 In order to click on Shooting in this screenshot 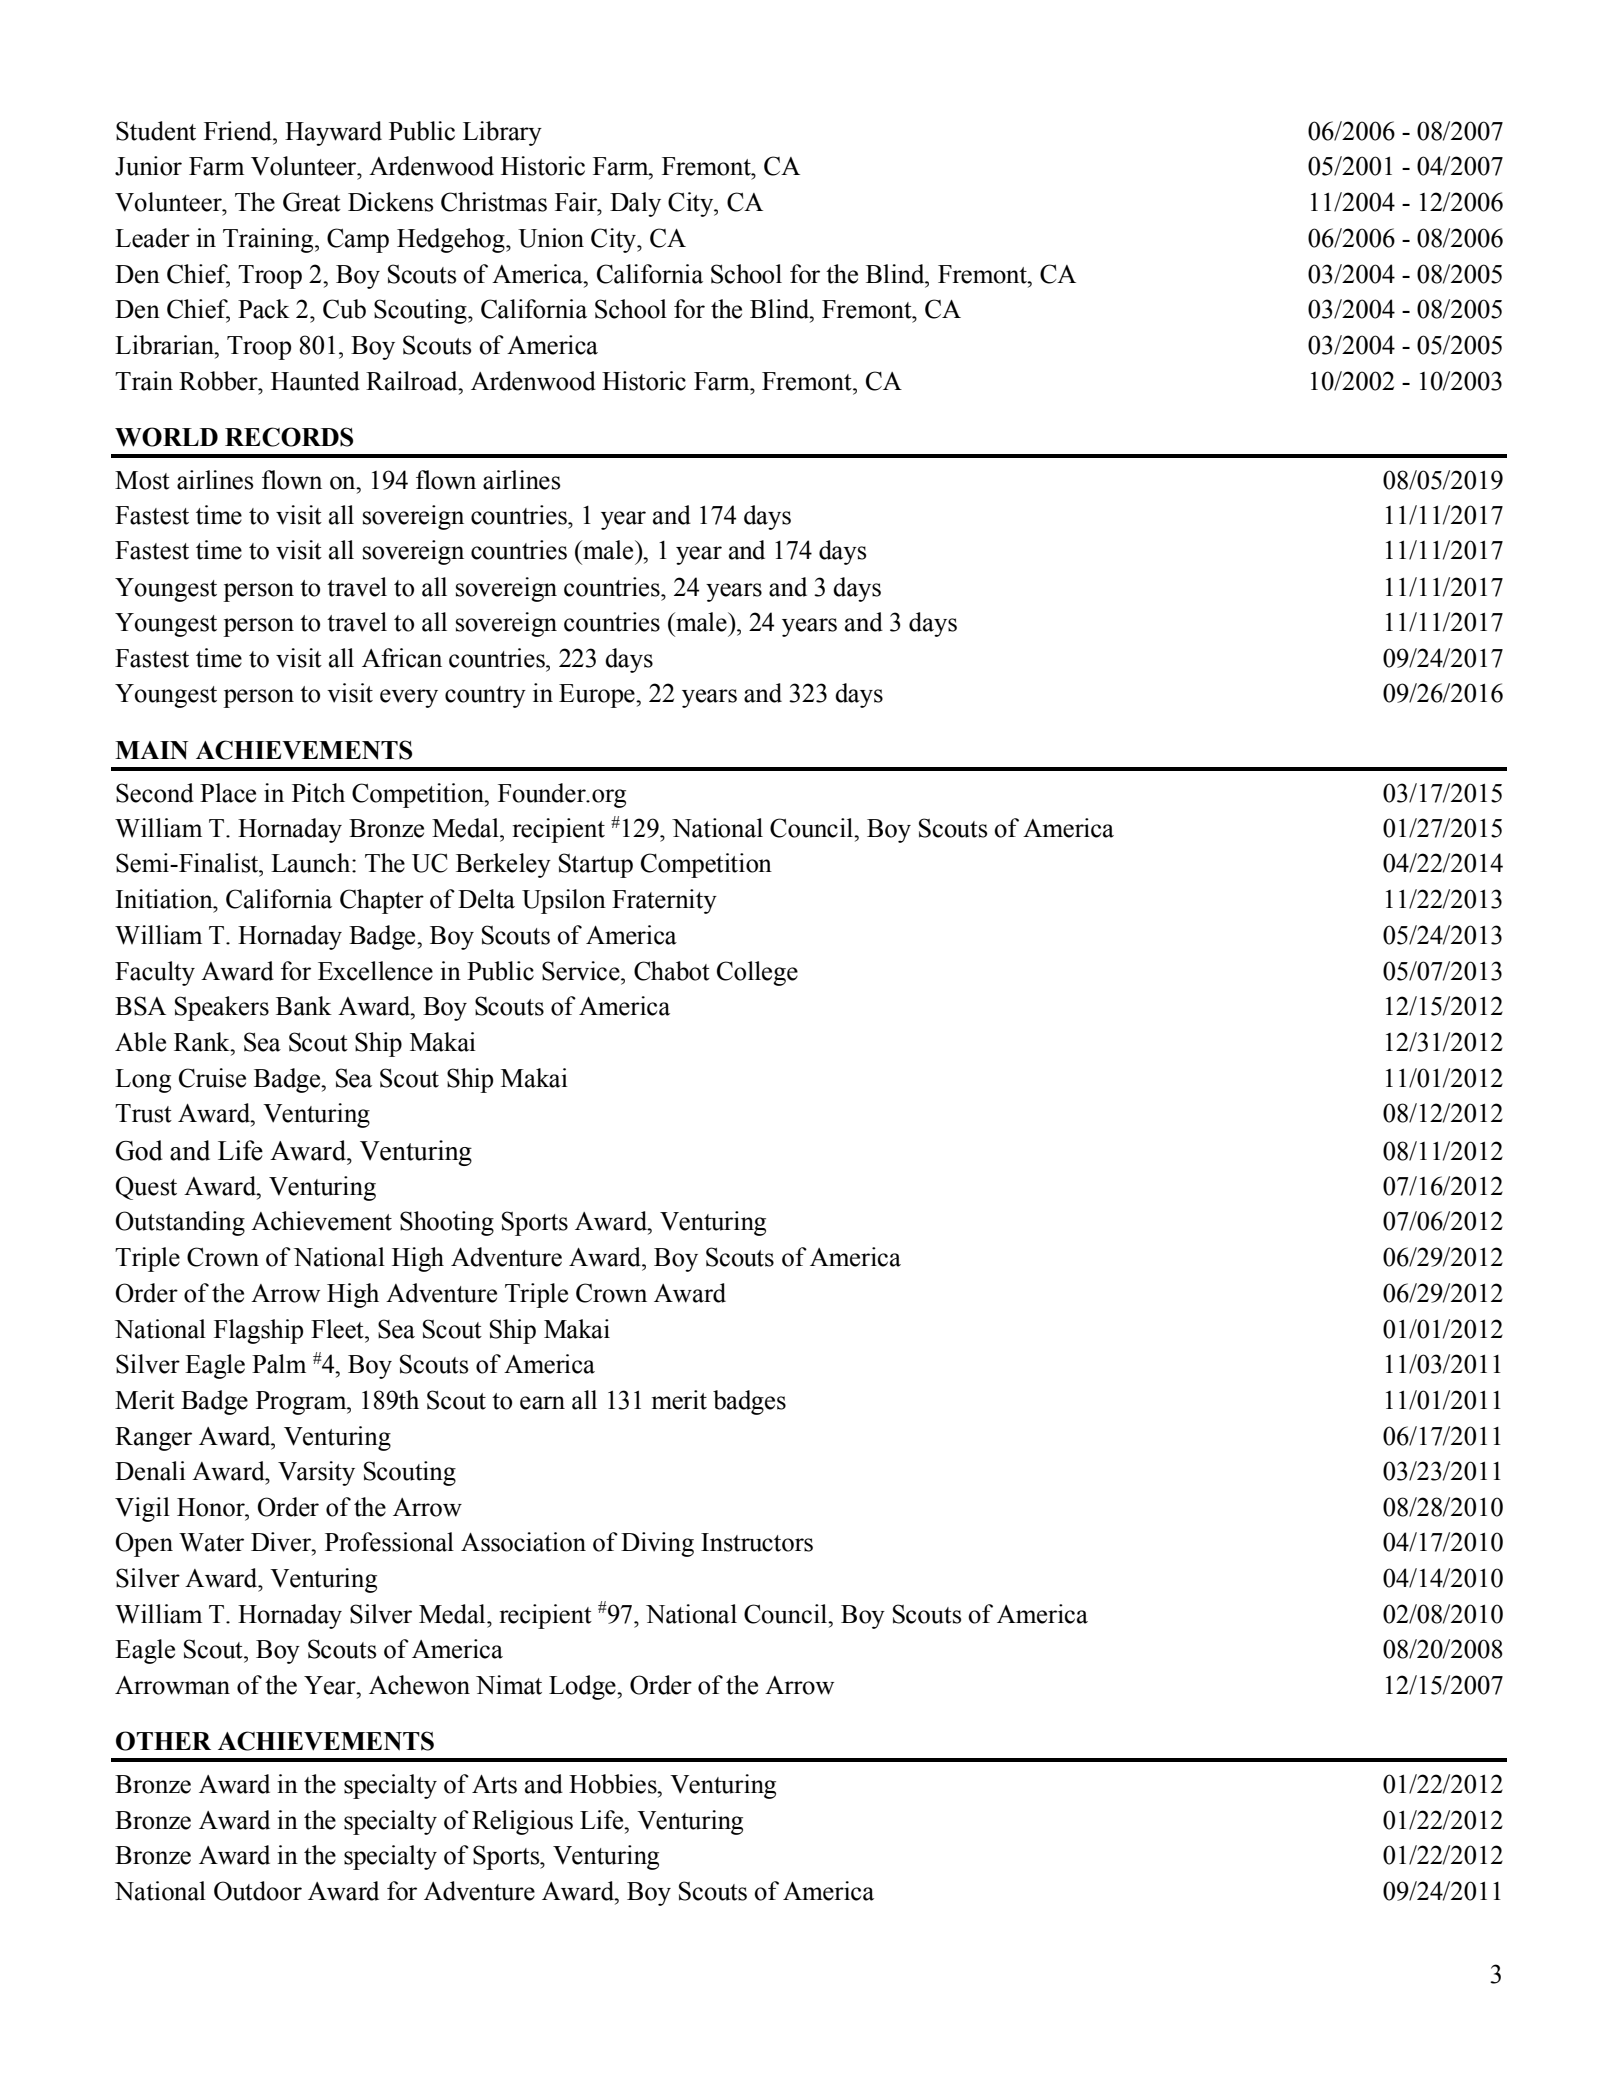, I will do `click(447, 1223)`.
